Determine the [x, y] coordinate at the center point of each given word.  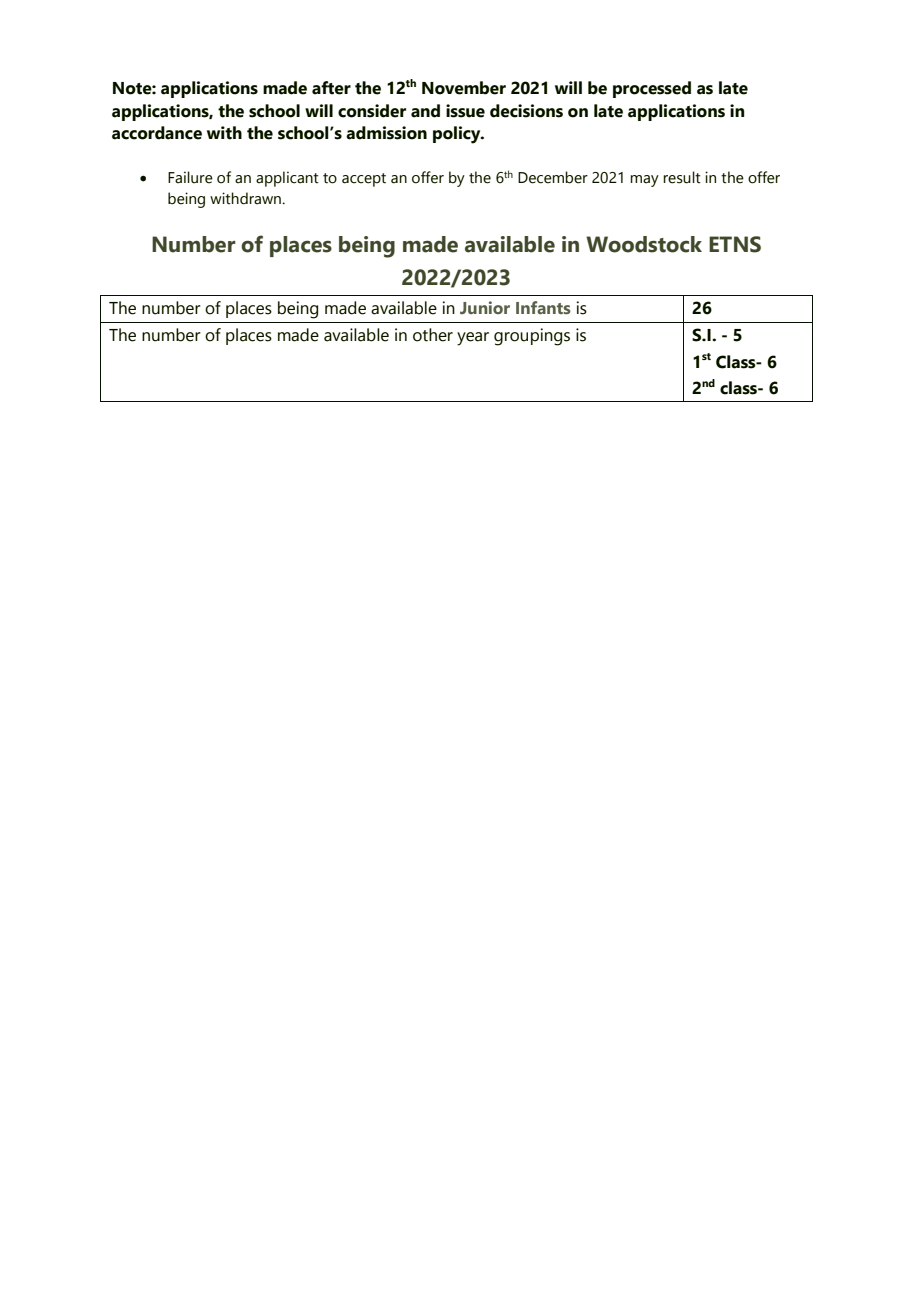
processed [652, 89]
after [331, 88]
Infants [543, 307]
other [433, 335]
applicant [287, 179]
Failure [190, 177]
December [553, 177]
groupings [532, 337]
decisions [526, 111]
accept [364, 180]
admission [386, 133]
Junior [485, 307]
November [464, 88]
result [682, 177]
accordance [157, 133]
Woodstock [644, 244]
